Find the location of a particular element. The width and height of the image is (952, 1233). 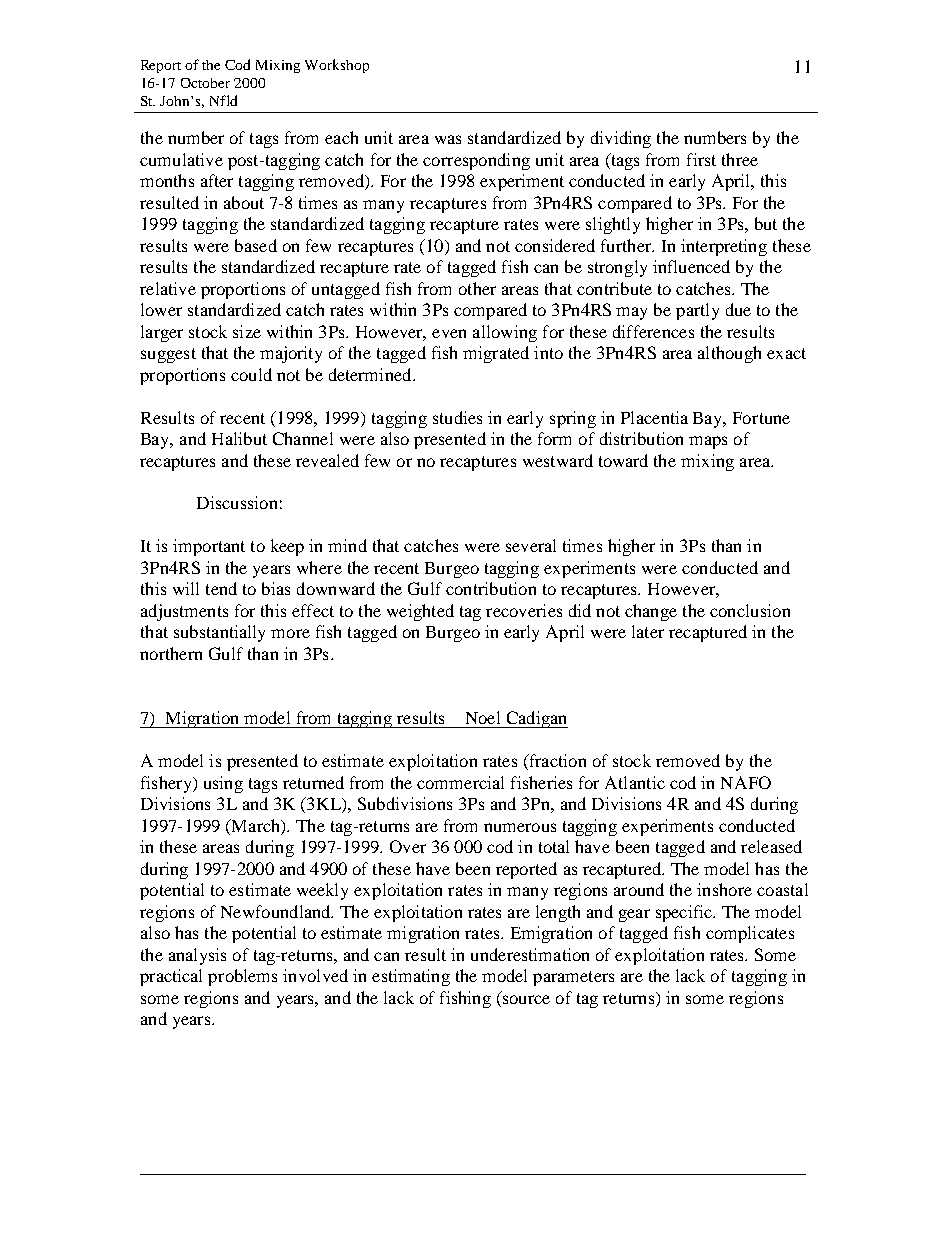

problems is located at coordinates (242, 977).
